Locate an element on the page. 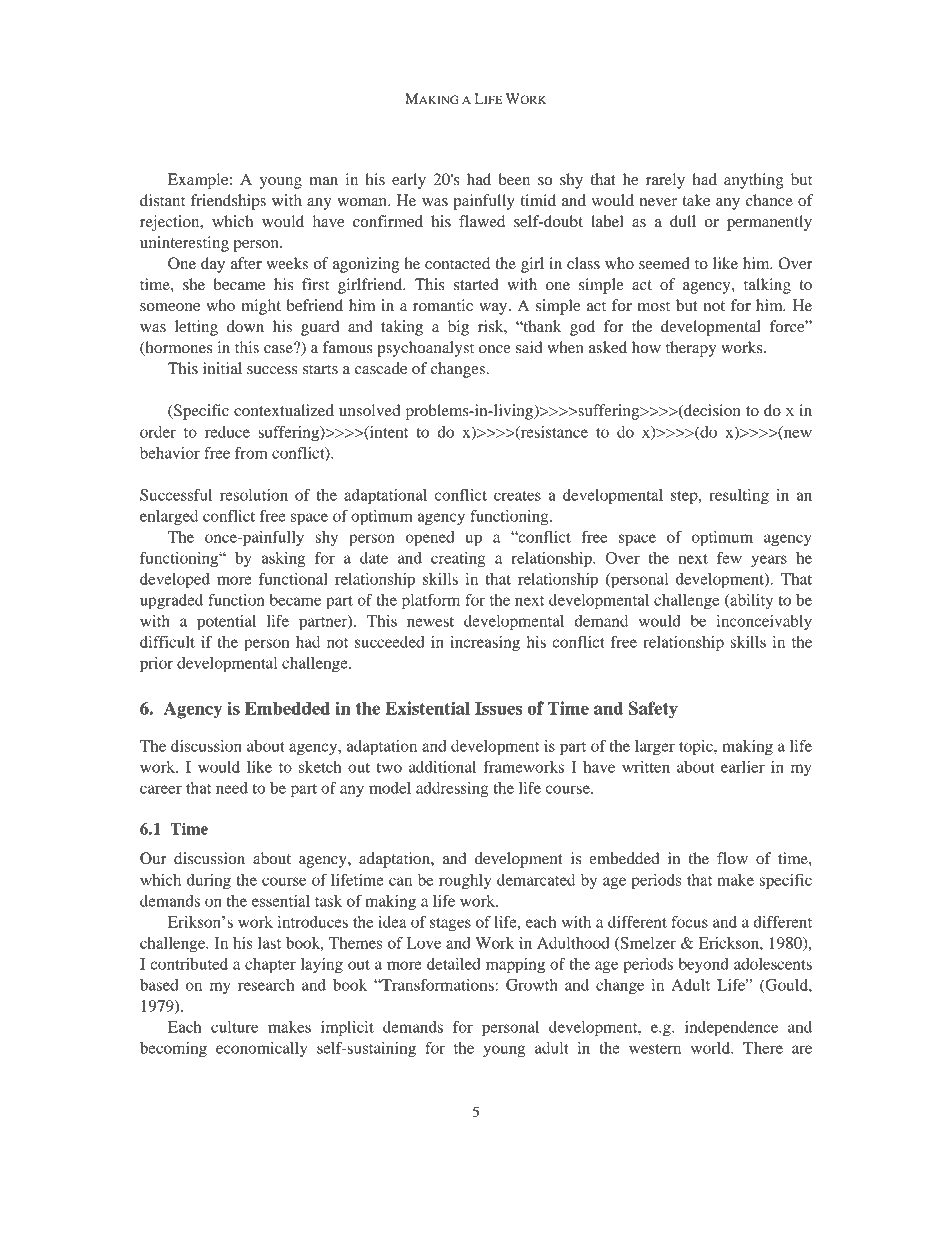 The height and width of the image is (1233, 952). flow is located at coordinates (732, 858).
